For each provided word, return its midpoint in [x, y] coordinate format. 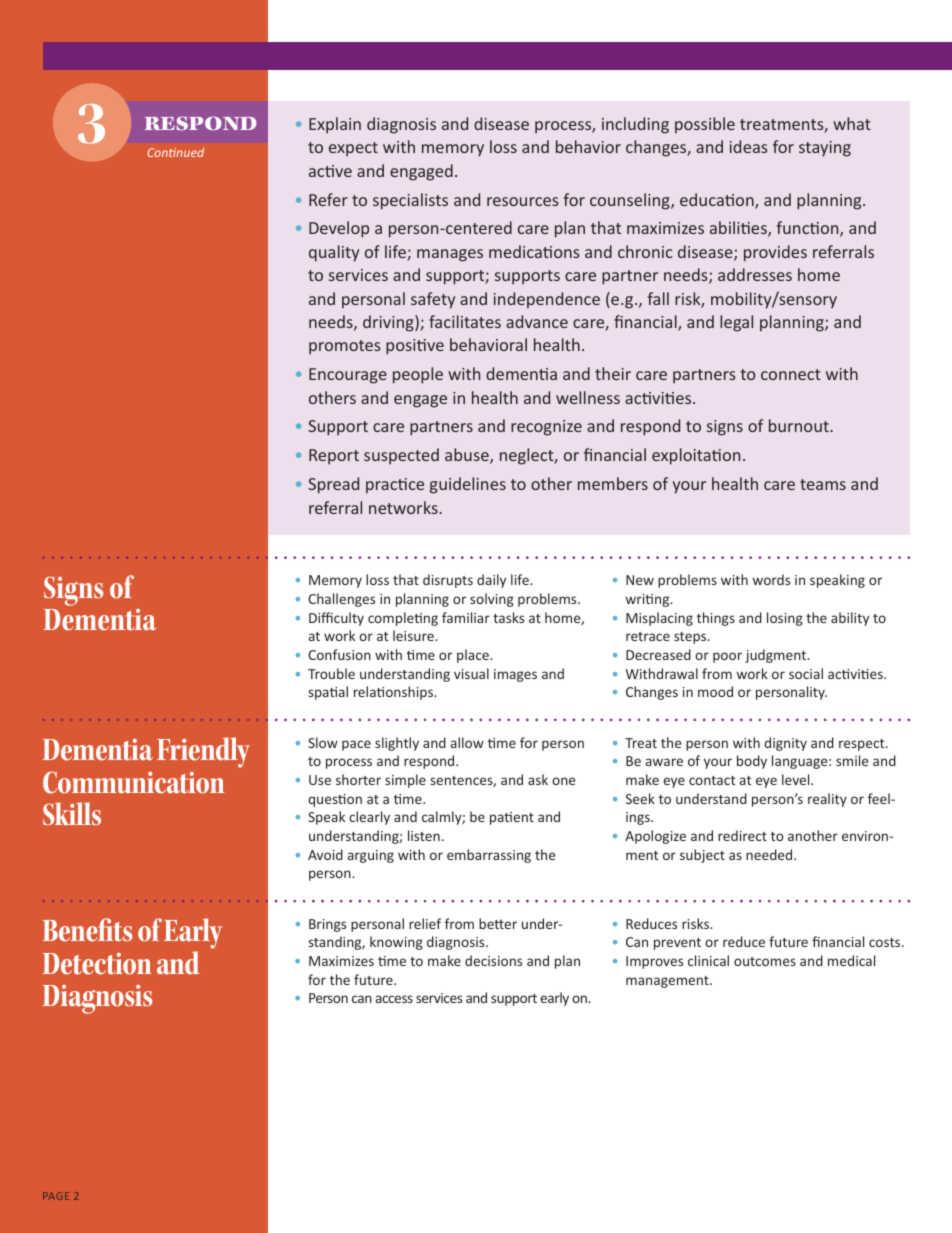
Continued [175, 152]
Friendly [203, 752]
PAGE [56, 1196]
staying [825, 149]
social [806, 673]
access [394, 999]
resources [523, 201]
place [474, 656]
